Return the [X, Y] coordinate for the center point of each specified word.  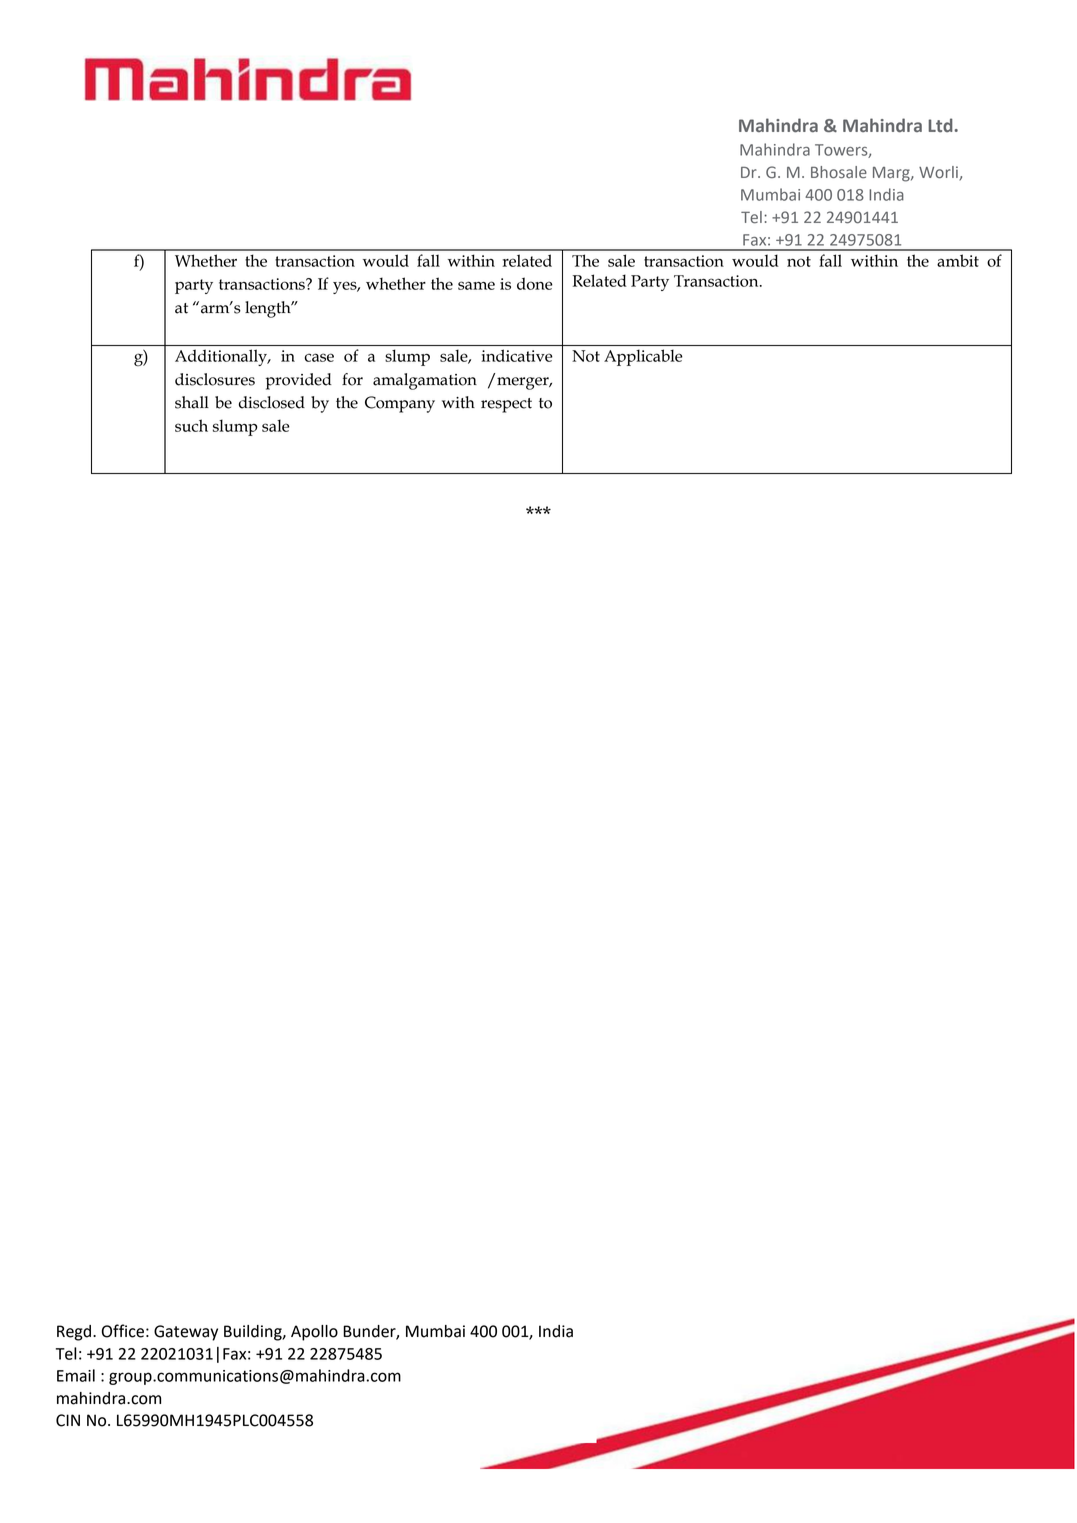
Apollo [314, 1333]
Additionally [222, 357]
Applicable [643, 357]
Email [76, 1375]
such [191, 425]
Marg [892, 174]
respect [506, 405]
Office [123, 1331]
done [535, 283]
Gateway [186, 1333]
